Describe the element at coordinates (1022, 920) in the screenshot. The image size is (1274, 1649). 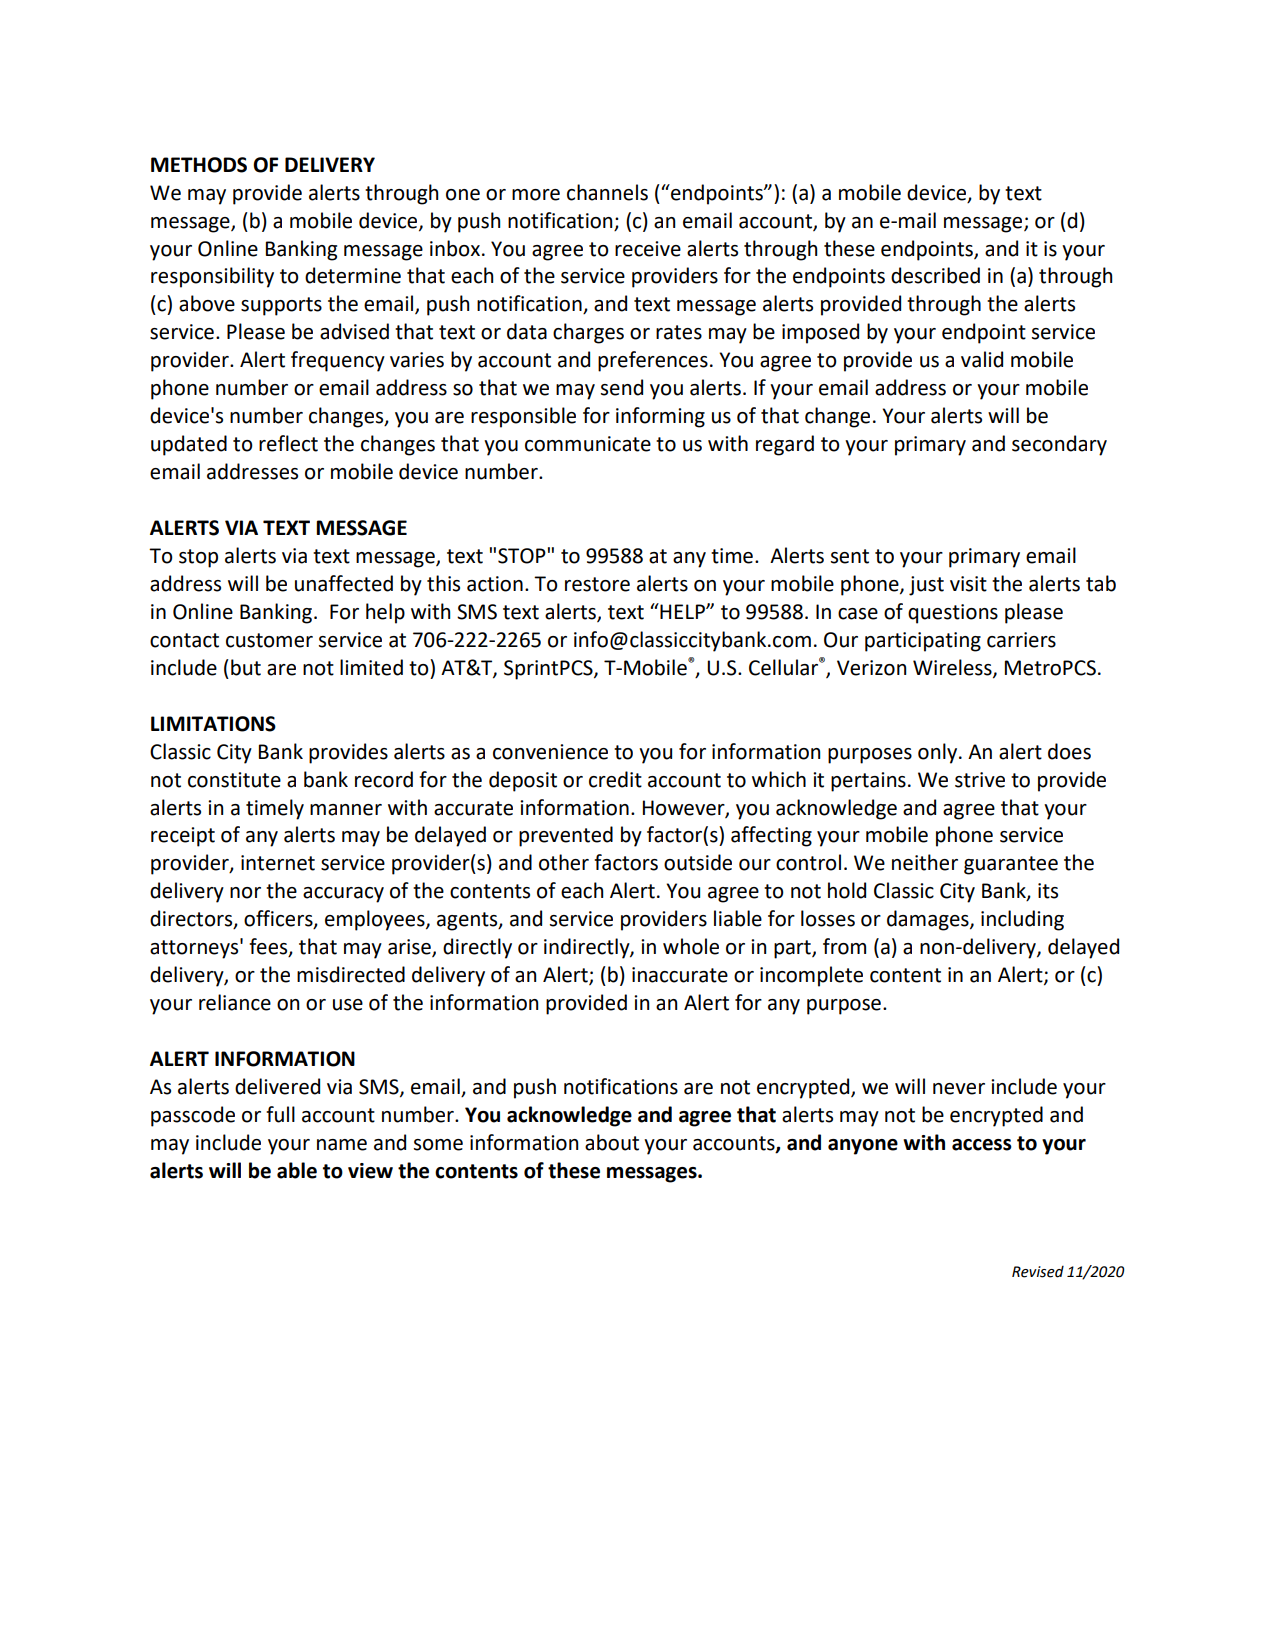
I see `including` at that location.
